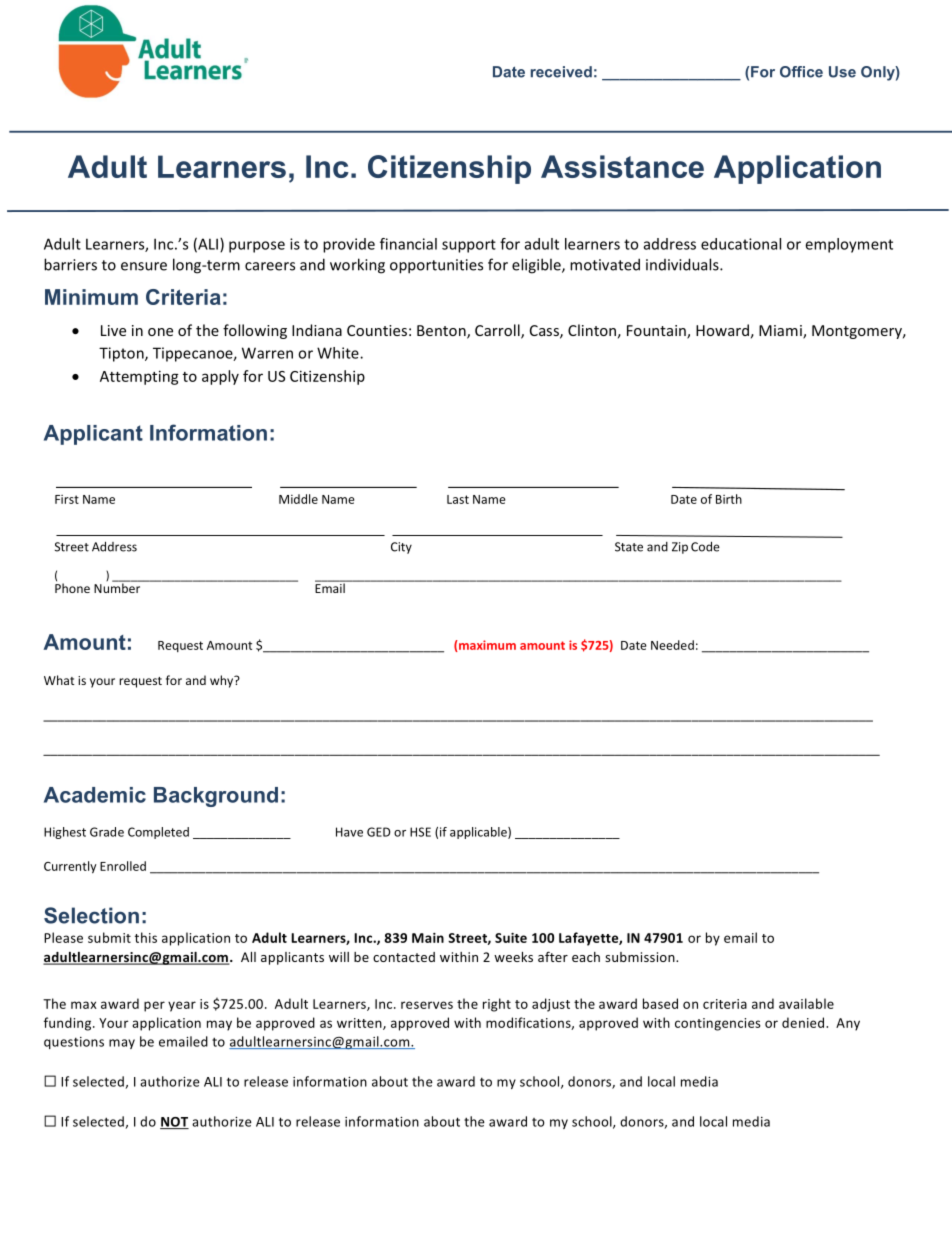  Describe the element at coordinates (95, 795) in the image. I see `Academic` at that location.
